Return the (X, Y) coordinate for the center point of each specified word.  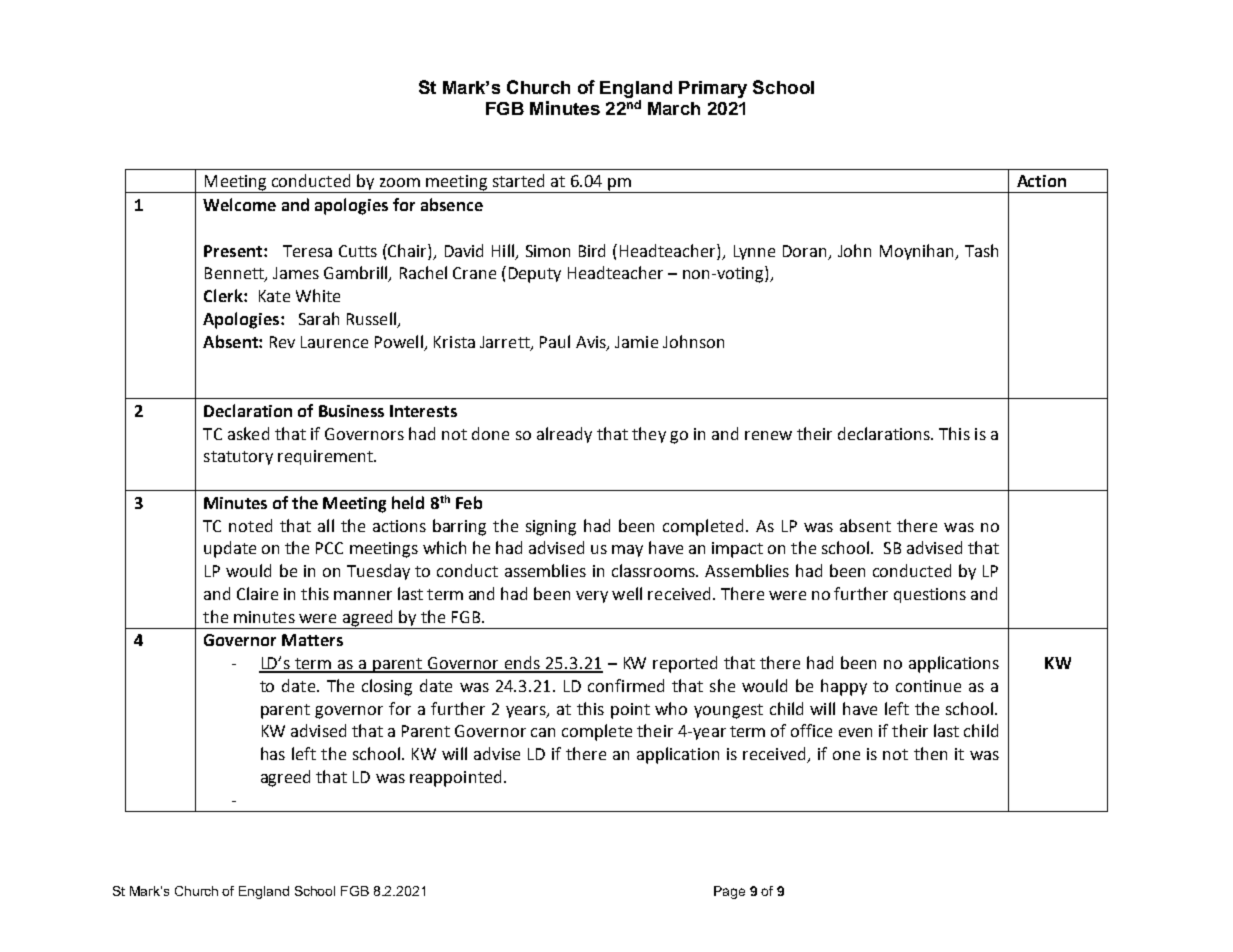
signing (551, 528)
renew (768, 435)
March (674, 108)
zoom (400, 182)
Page (729, 892)
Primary (713, 89)
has (273, 753)
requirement (326, 457)
